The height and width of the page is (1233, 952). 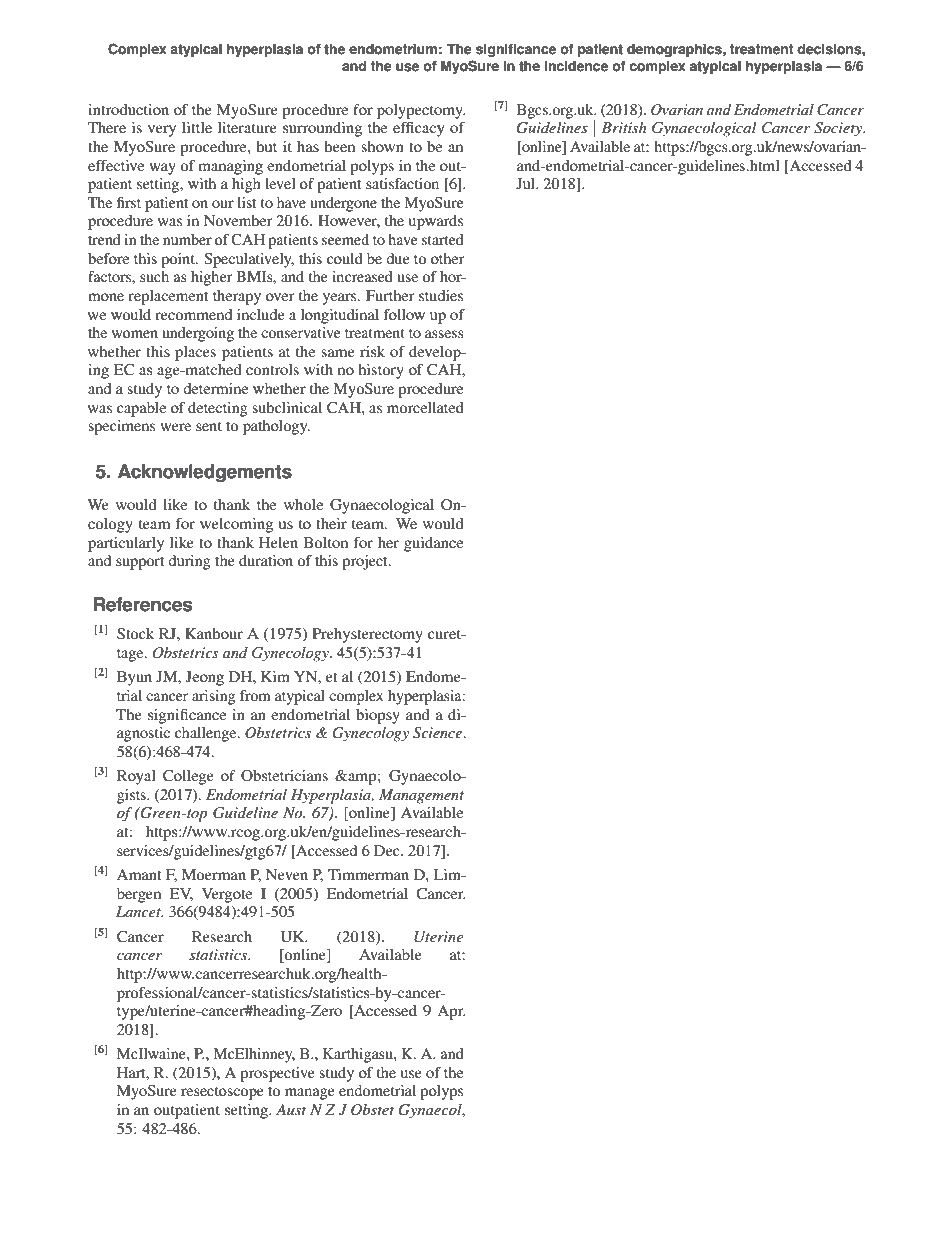 What do you see at coordinates (839, 129) in the page?
I see `Society` at bounding box center [839, 129].
